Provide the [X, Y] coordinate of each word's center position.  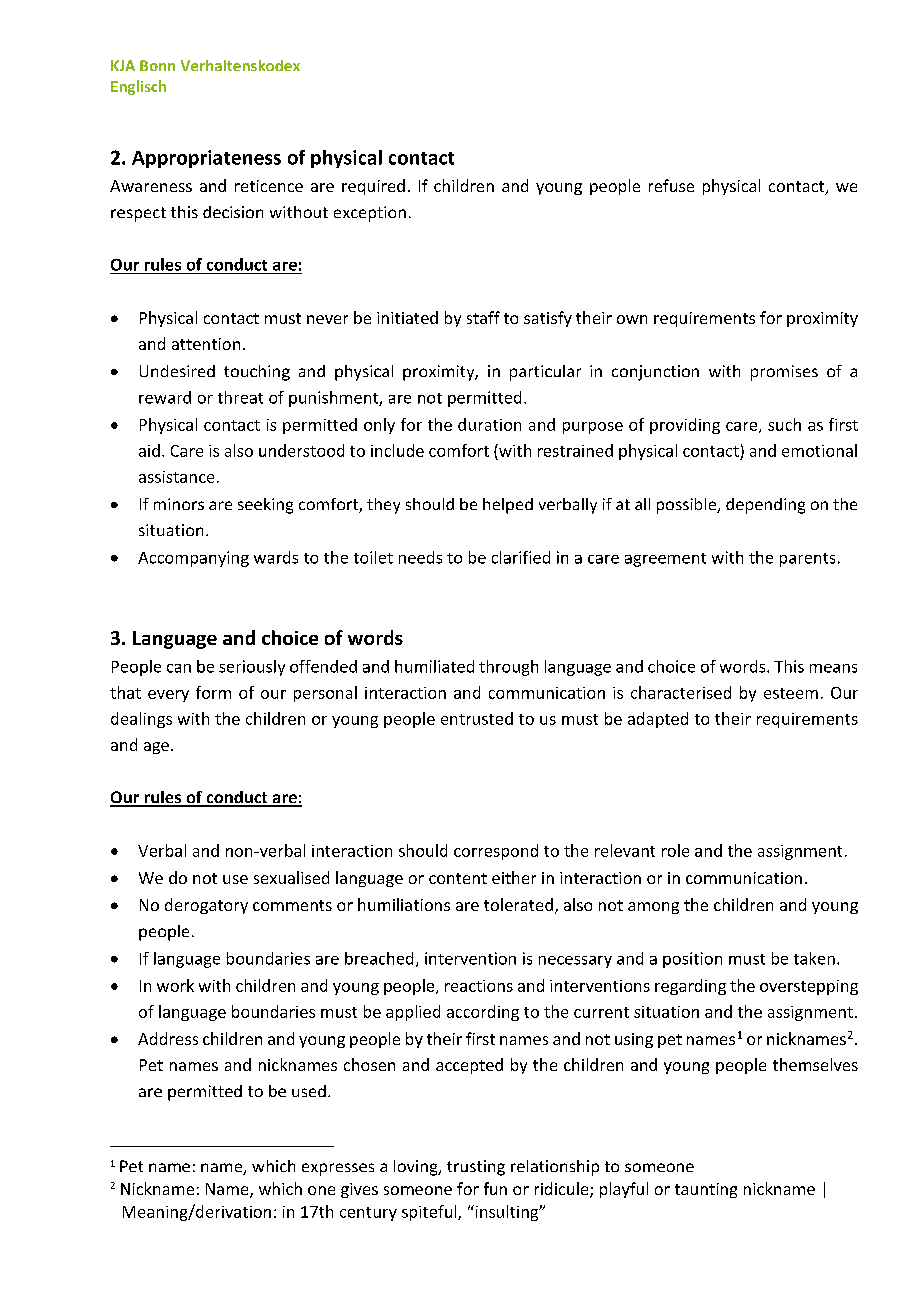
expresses [338, 1169]
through [508, 668]
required [373, 187]
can [179, 668]
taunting [706, 1190]
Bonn [157, 65]
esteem [791, 693]
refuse [671, 185]
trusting [476, 1168]
